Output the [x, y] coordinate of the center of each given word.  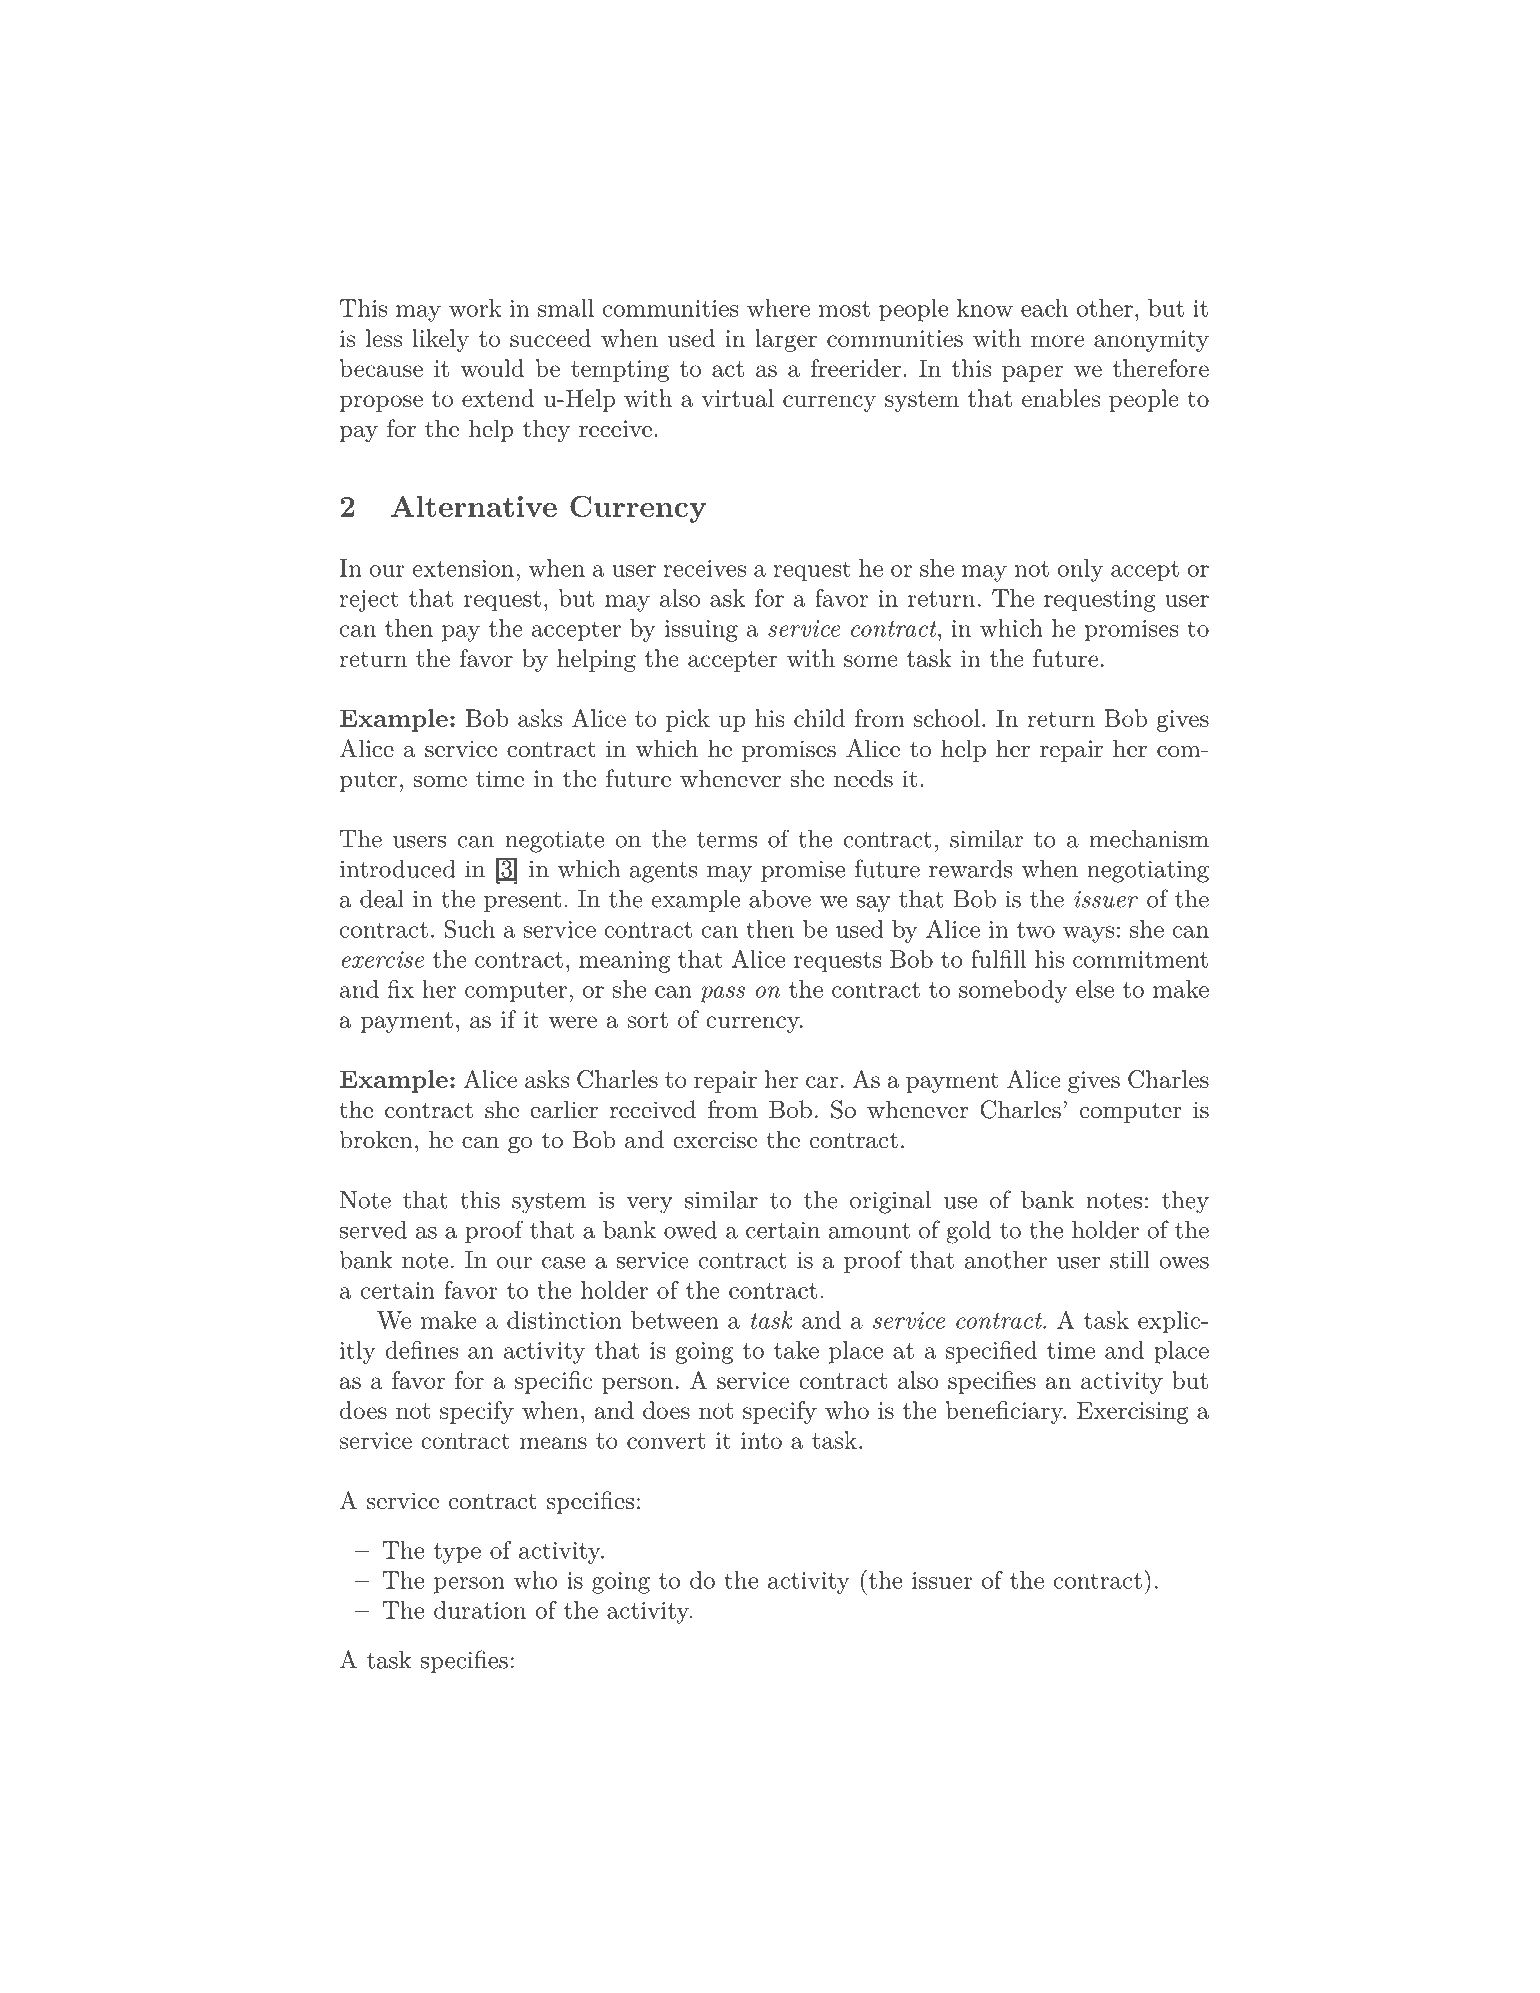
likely [440, 340]
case [563, 1263]
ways [1088, 934]
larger [786, 340]
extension [463, 568]
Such [470, 929]
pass [722, 994]
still [1130, 1260]
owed [690, 1230]
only [1080, 570]
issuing [701, 631]
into [761, 1440]
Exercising [1133, 1412]
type [457, 1553]
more [1057, 341]
